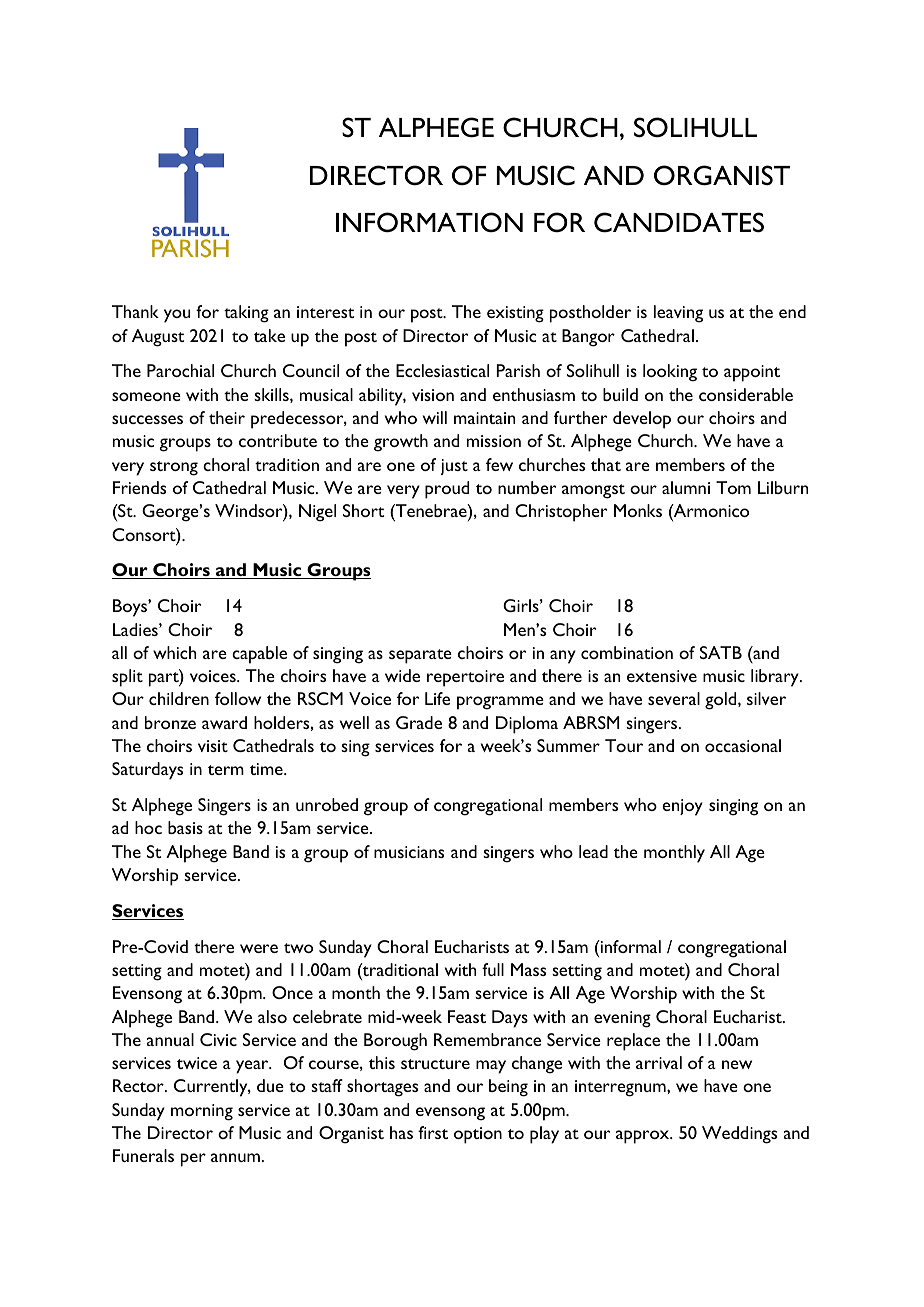 The width and height of the page is (924, 1307). Describe the element at coordinates (433, 1132) in the page. I see `first` at that location.
